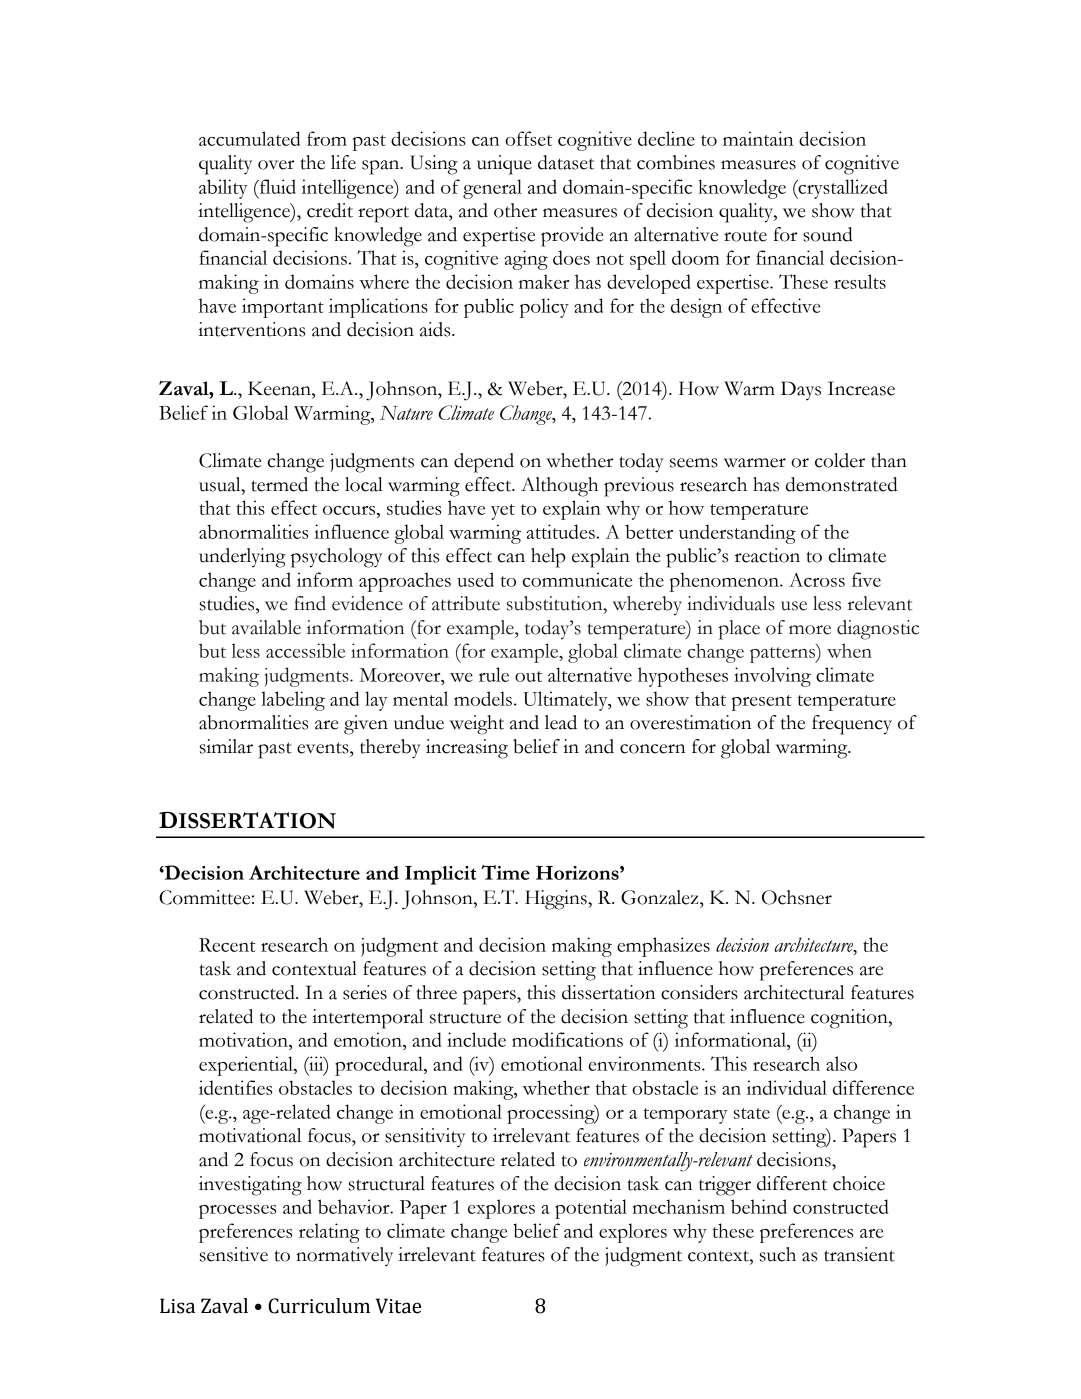 Image resolution: width=1081 pixels, height=1399 pixels. What do you see at coordinates (794, 992) in the screenshot?
I see `architectural` at bounding box center [794, 992].
